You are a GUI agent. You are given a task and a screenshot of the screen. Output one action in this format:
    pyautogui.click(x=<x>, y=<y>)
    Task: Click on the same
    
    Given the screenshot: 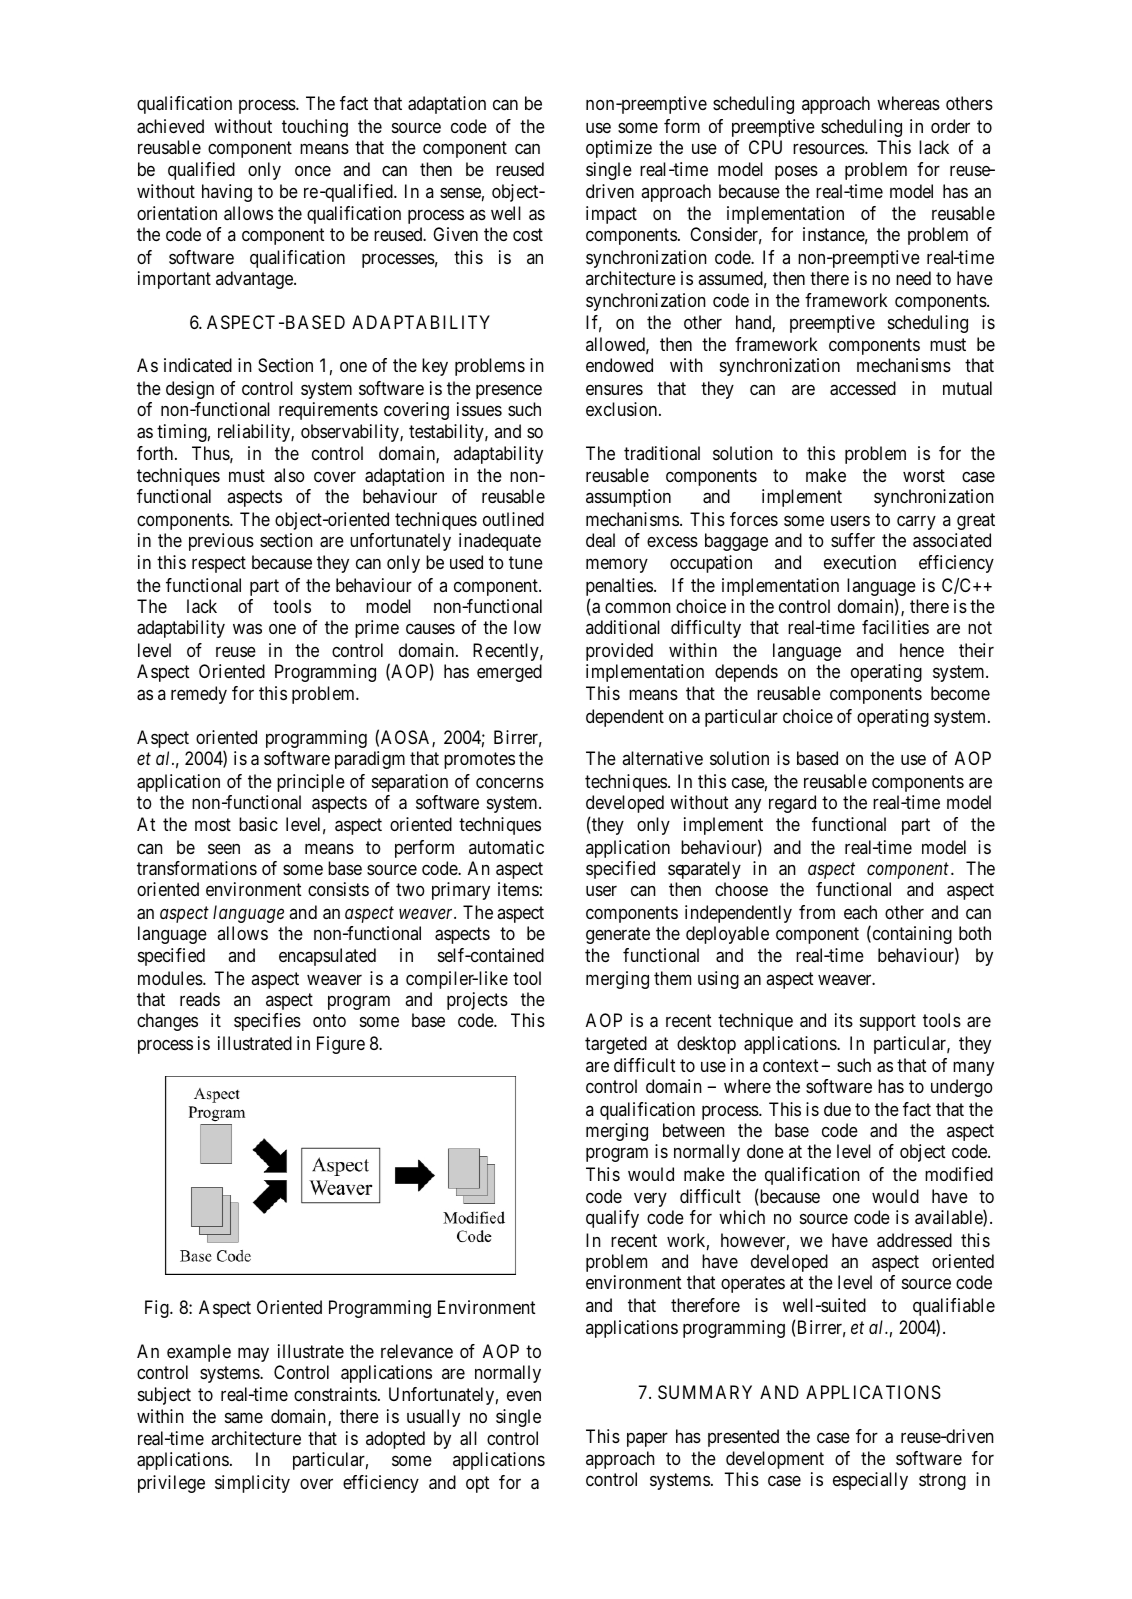 What is the action you would take?
    pyautogui.click(x=244, y=1418)
